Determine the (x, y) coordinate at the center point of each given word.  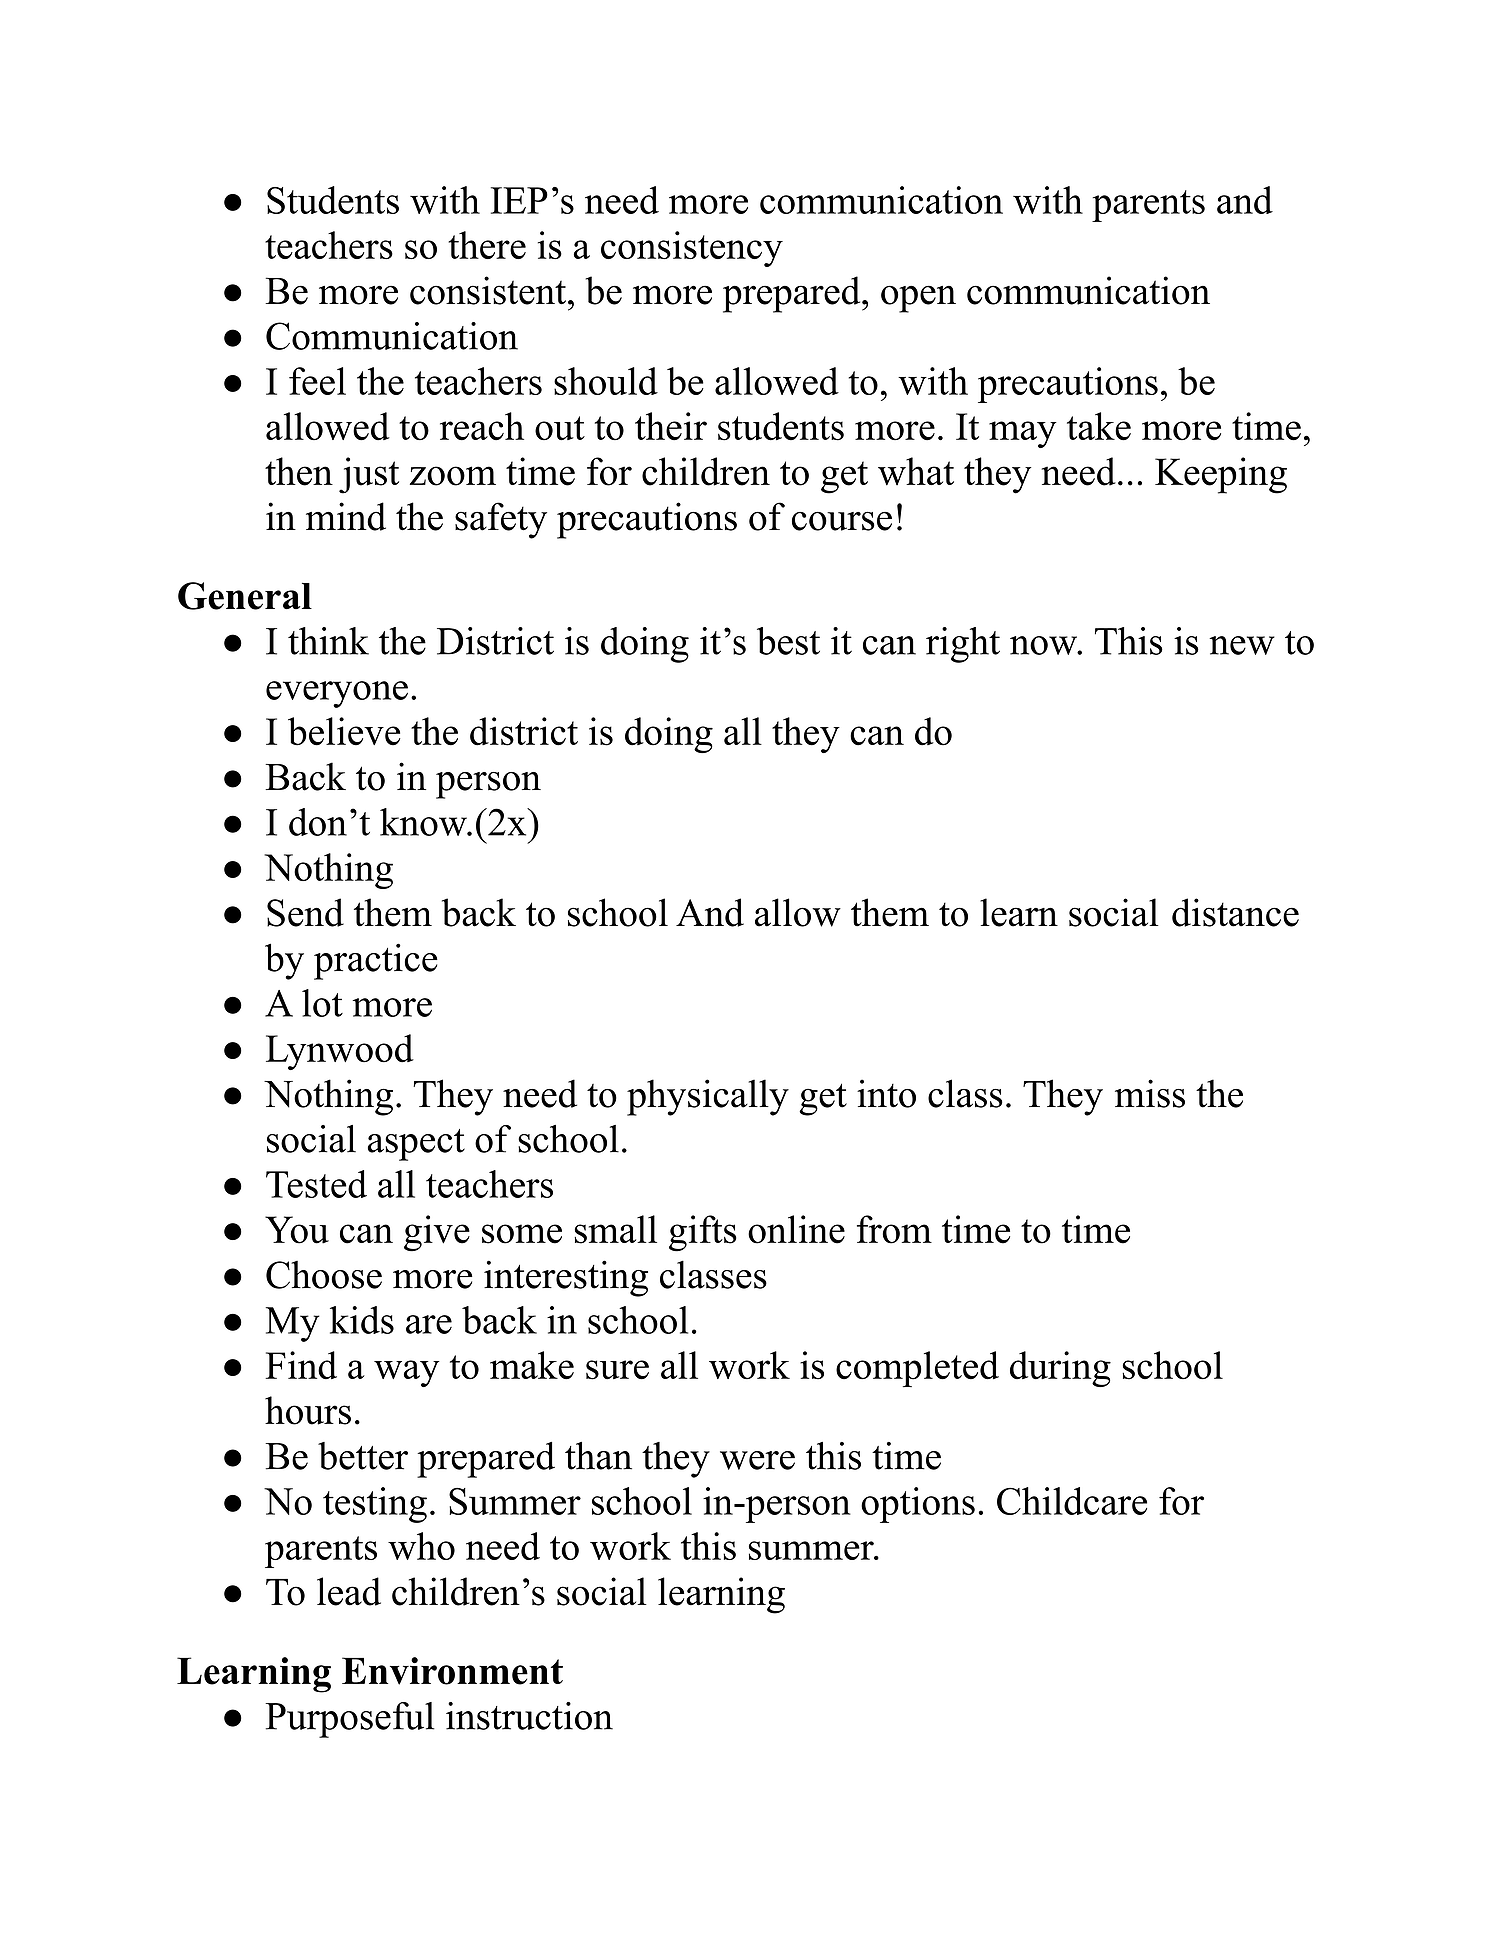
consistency (692, 249)
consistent (488, 290)
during (1060, 1369)
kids (362, 1320)
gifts (703, 1233)
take (1099, 426)
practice (376, 961)
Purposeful (350, 1720)
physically (708, 1097)
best (788, 641)
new (1242, 645)
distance (1235, 912)
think (328, 641)
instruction (529, 1716)
